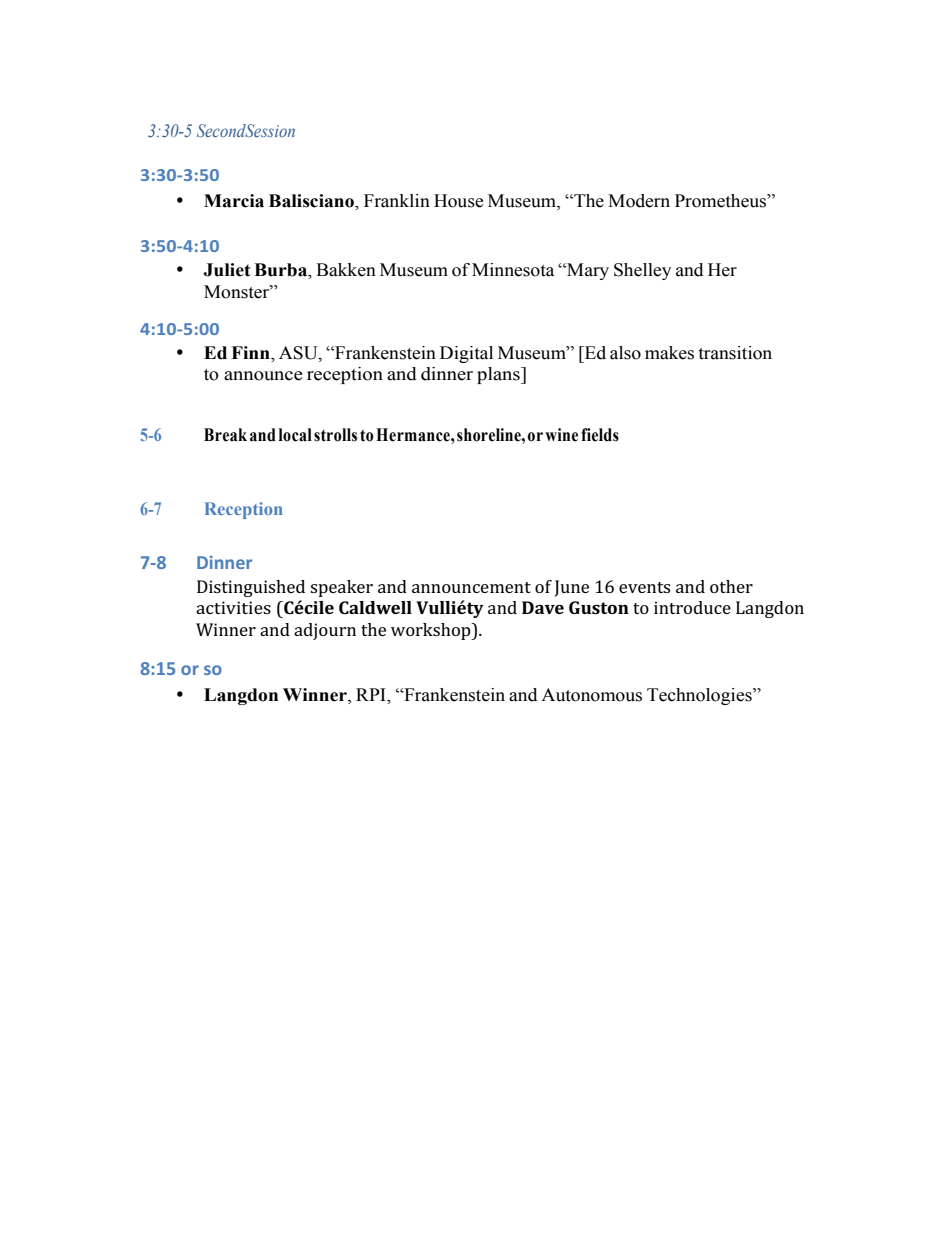 Image resolution: width=952 pixels, height=1233 pixels. I want to click on wine, so click(561, 435).
